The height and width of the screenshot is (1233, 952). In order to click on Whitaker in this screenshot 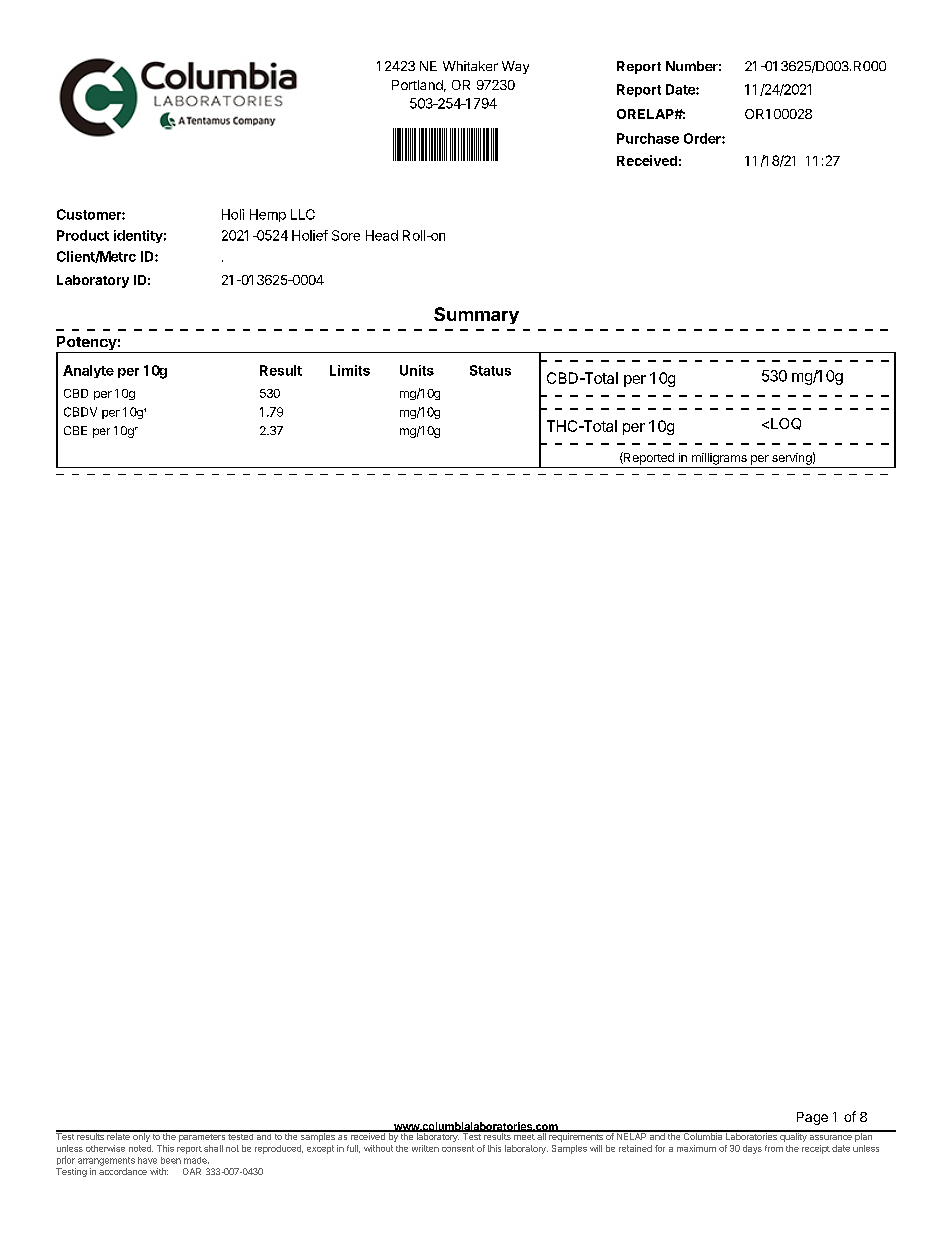, I will do `click(470, 66)`.
